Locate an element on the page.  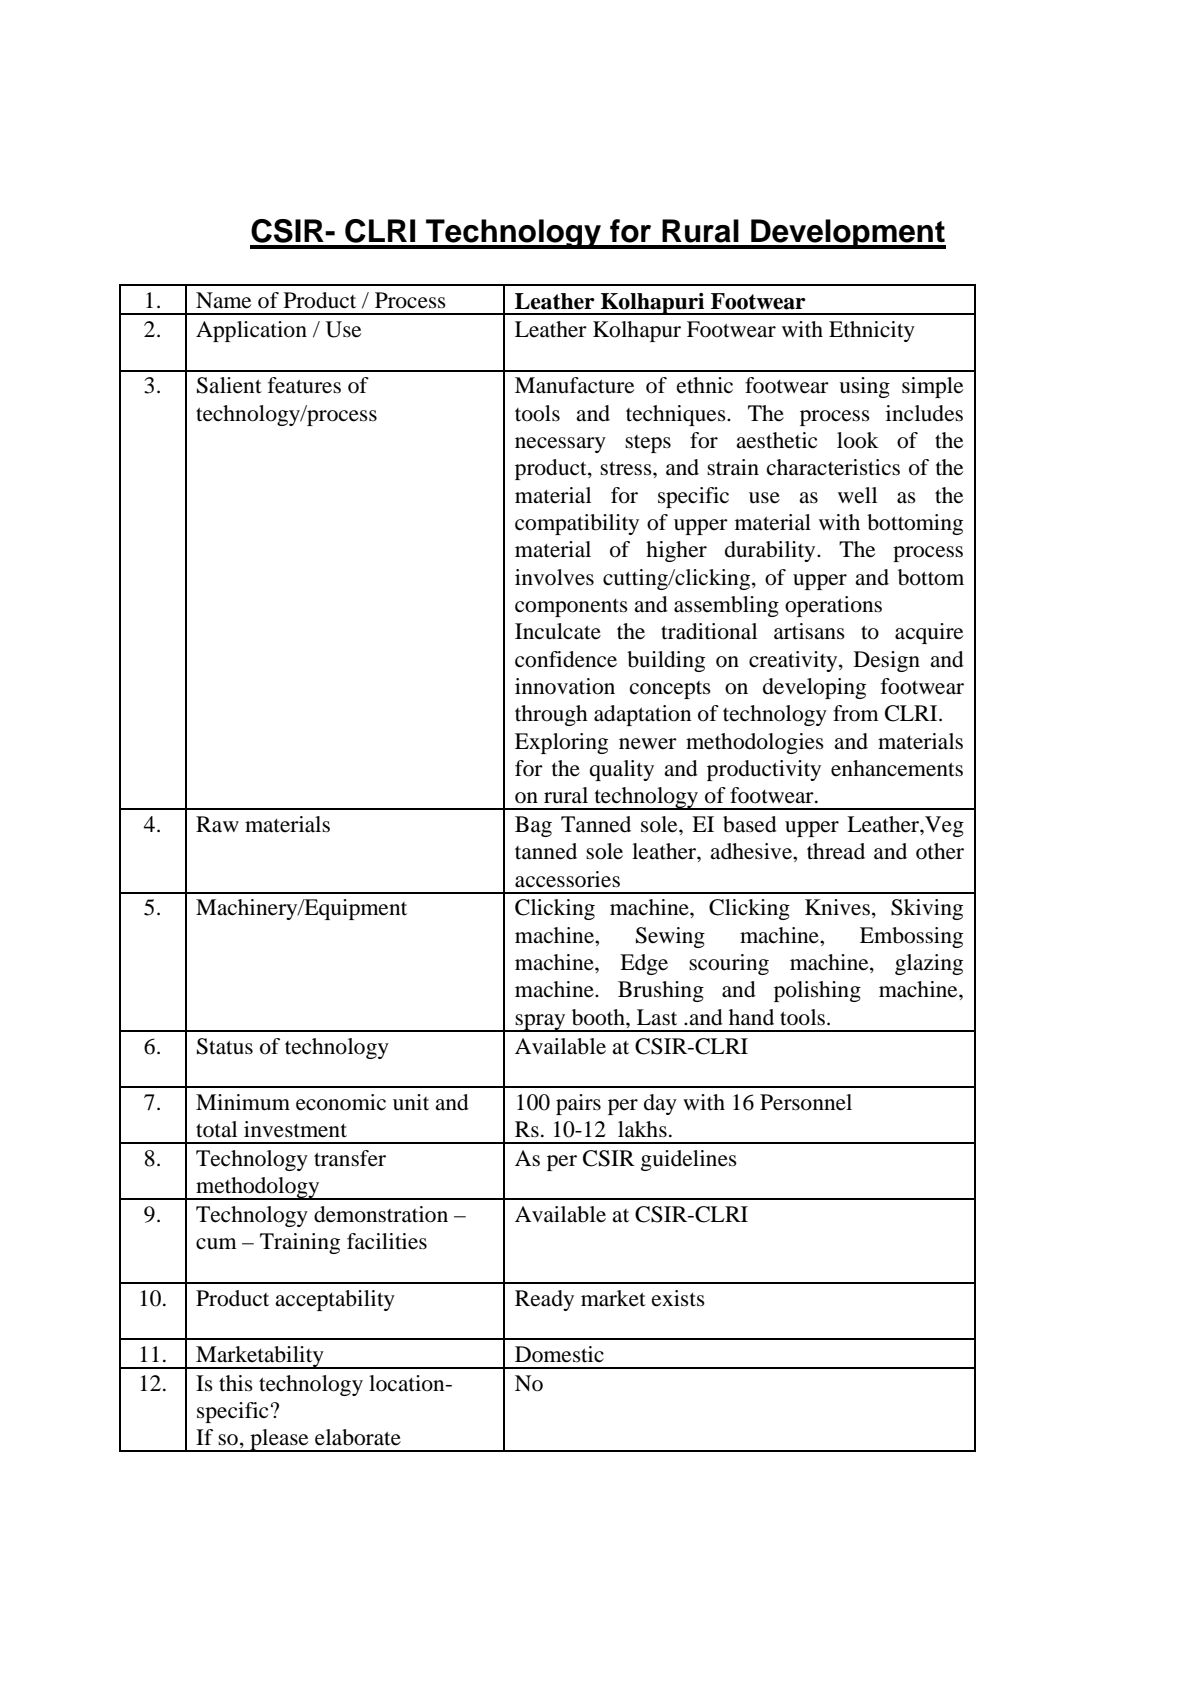
please is located at coordinates (279, 1440).
